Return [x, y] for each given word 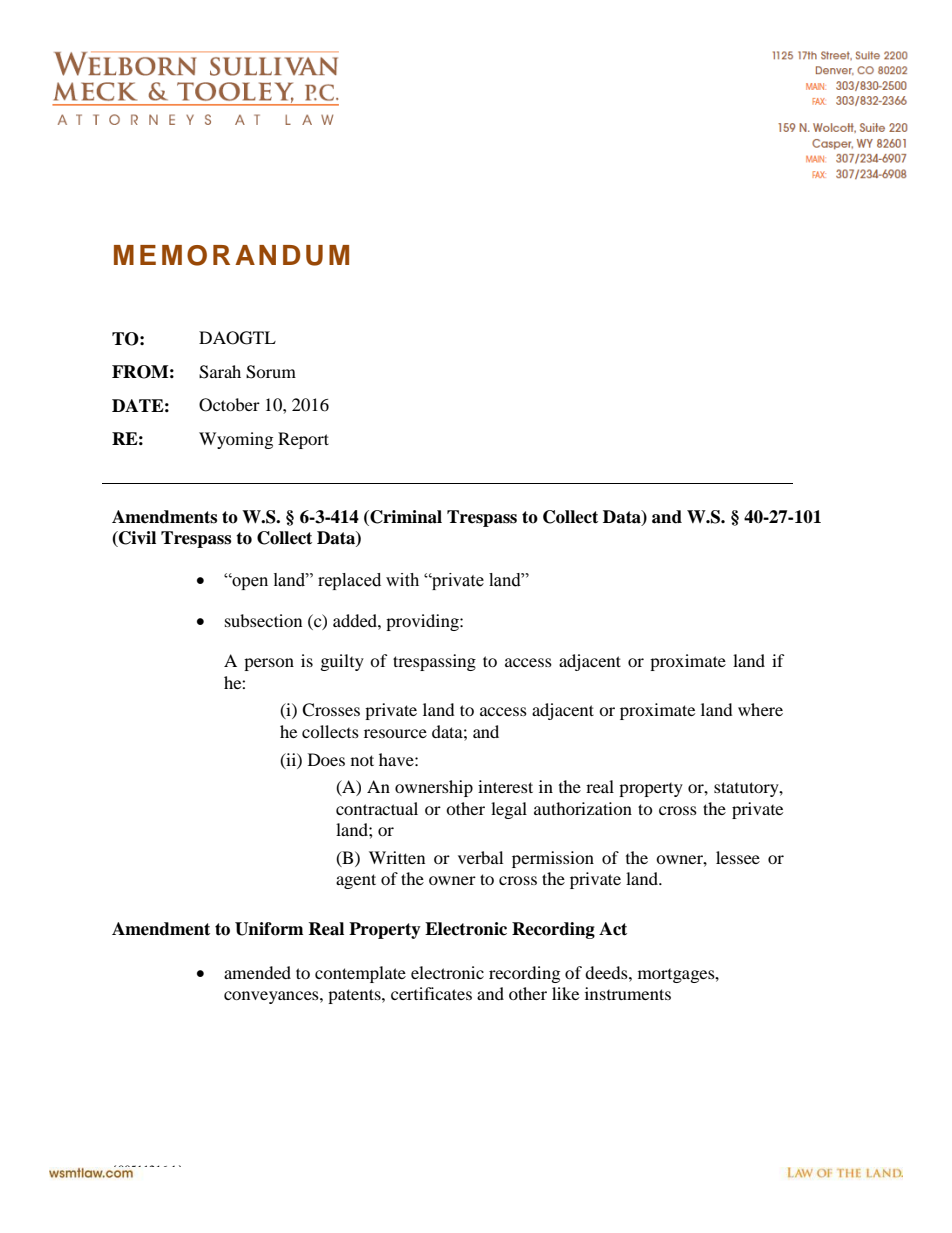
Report [303, 440]
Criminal [405, 518]
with [402, 580]
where [760, 709]
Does [326, 759]
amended [257, 972]
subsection [263, 620]
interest [505, 786]
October [229, 405]
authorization [583, 808]
